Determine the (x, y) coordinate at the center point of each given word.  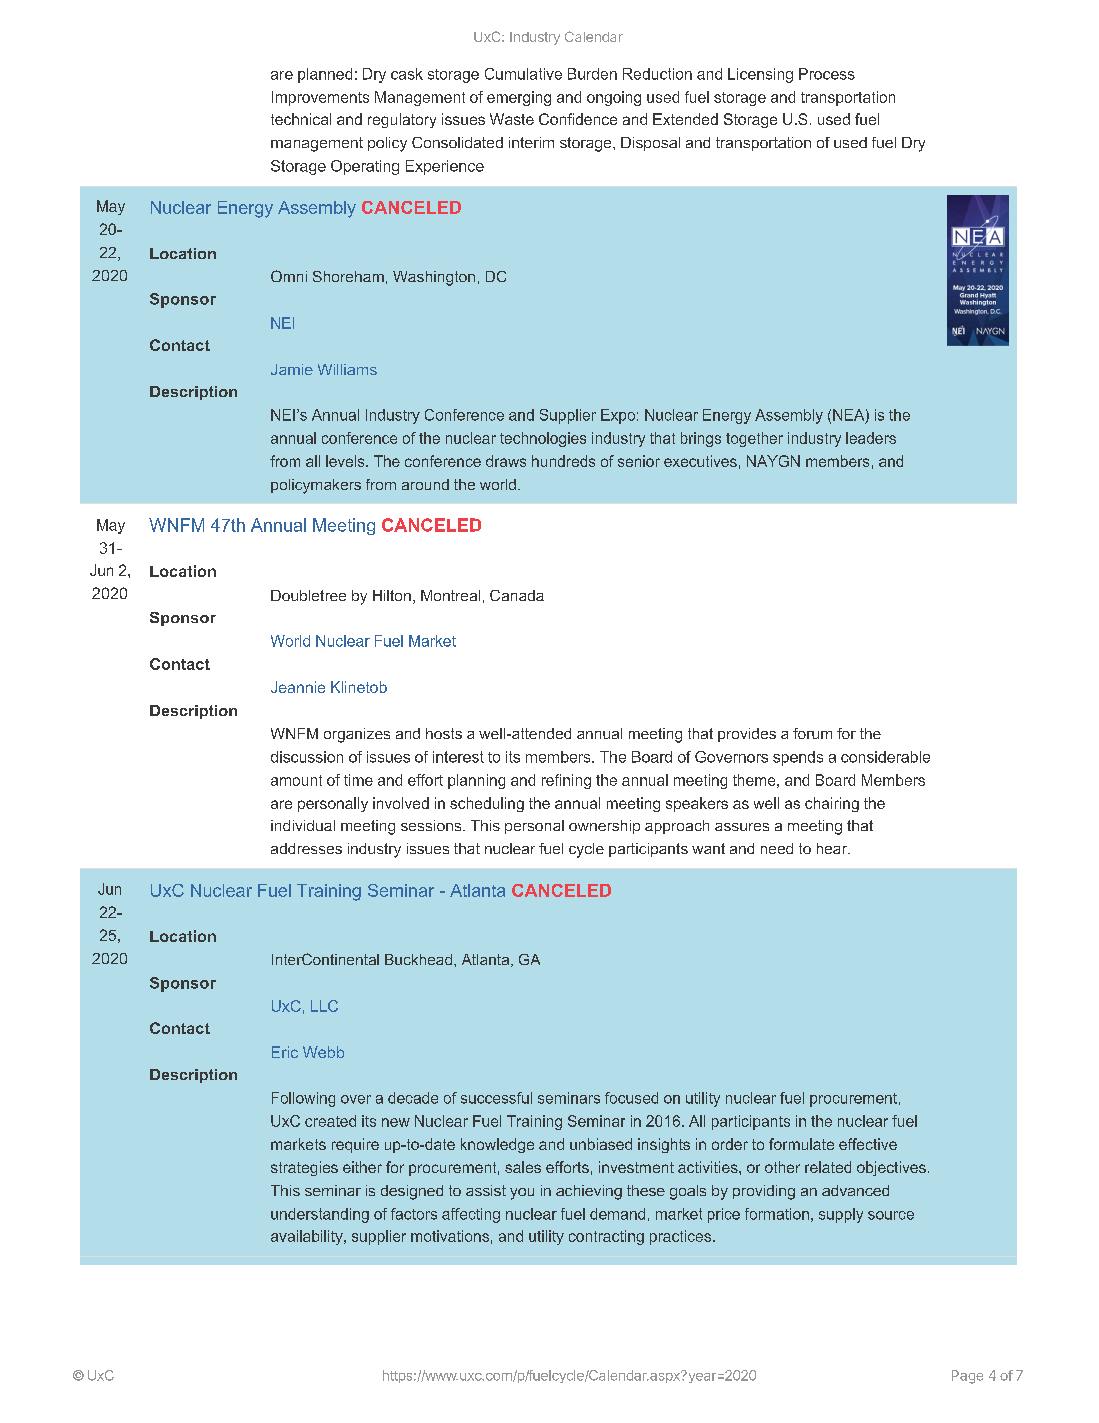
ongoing (614, 98)
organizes (357, 735)
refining (566, 781)
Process (827, 74)
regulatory (402, 120)
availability (308, 1237)
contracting (606, 1237)
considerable (885, 757)
